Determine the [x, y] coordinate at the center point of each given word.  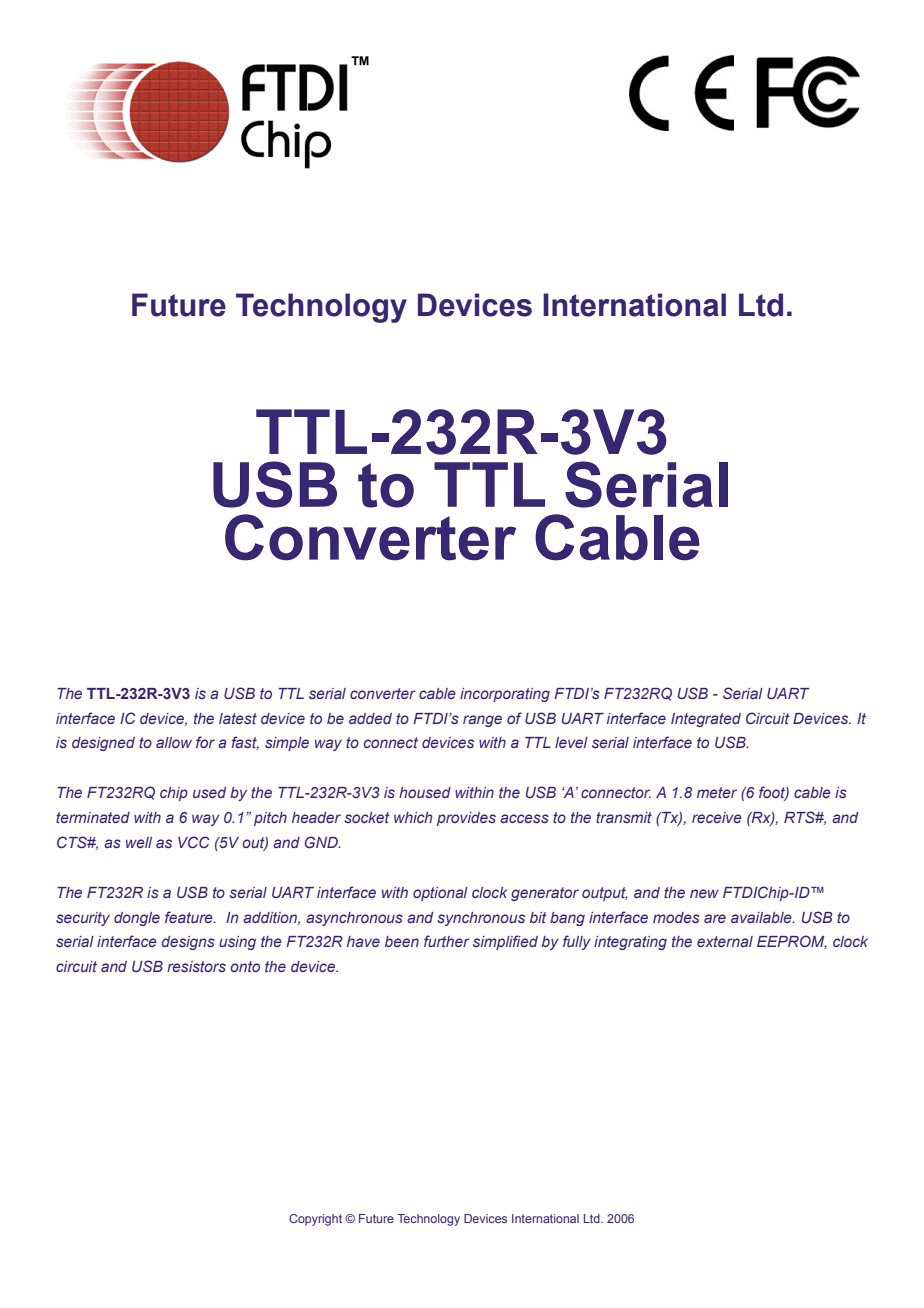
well [139, 842]
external [725, 941]
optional [440, 894]
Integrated [706, 720]
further [447, 941]
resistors [196, 966]
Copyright [315, 1220]
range [482, 721]
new [704, 893]
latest [238, 718]
